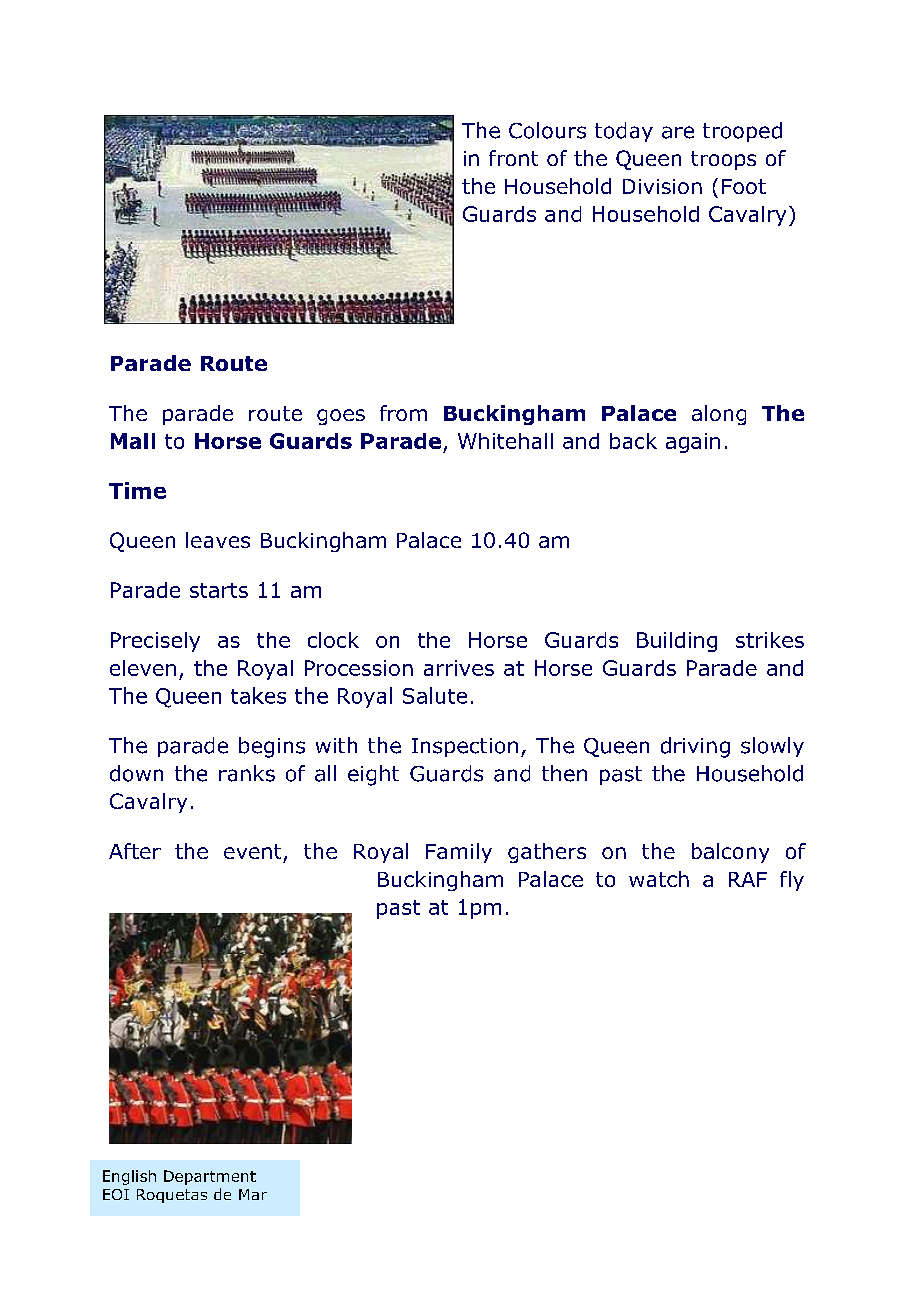 This screenshot has height=1308, width=924. What do you see at coordinates (459, 668) in the screenshot?
I see `arrives` at bounding box center [459, 668].
